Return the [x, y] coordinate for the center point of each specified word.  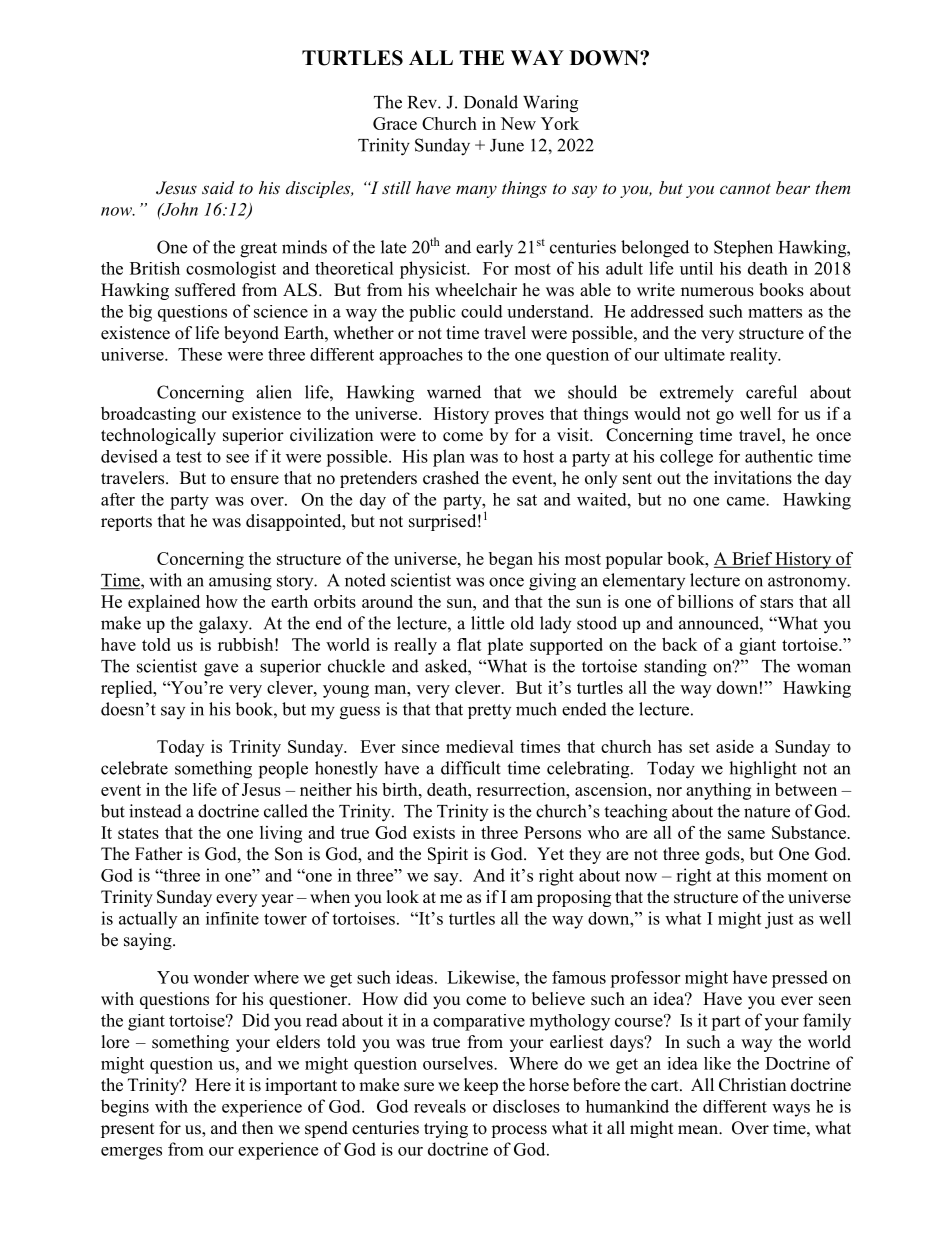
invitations [753, 478]
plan [449, 458]
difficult [471, 768]
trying [446, 1129]
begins [125, 1108]
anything [718, 791]
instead [155, 811]
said [218, 187]
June [507, 145]
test [189, 457]
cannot [745, 188]
